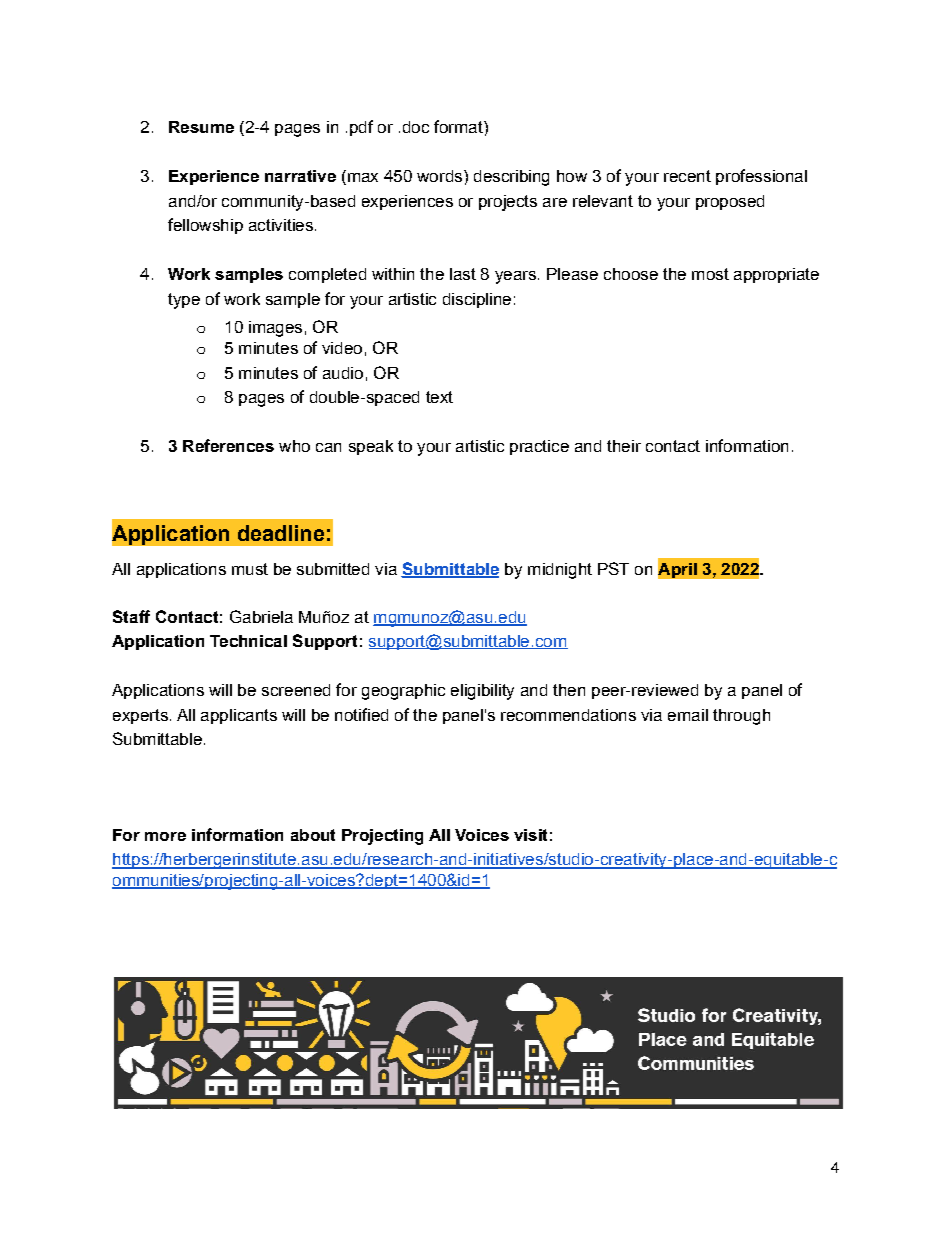 The height and width of the document is (1233, 952). I want to click on email, so click(688, 715).
